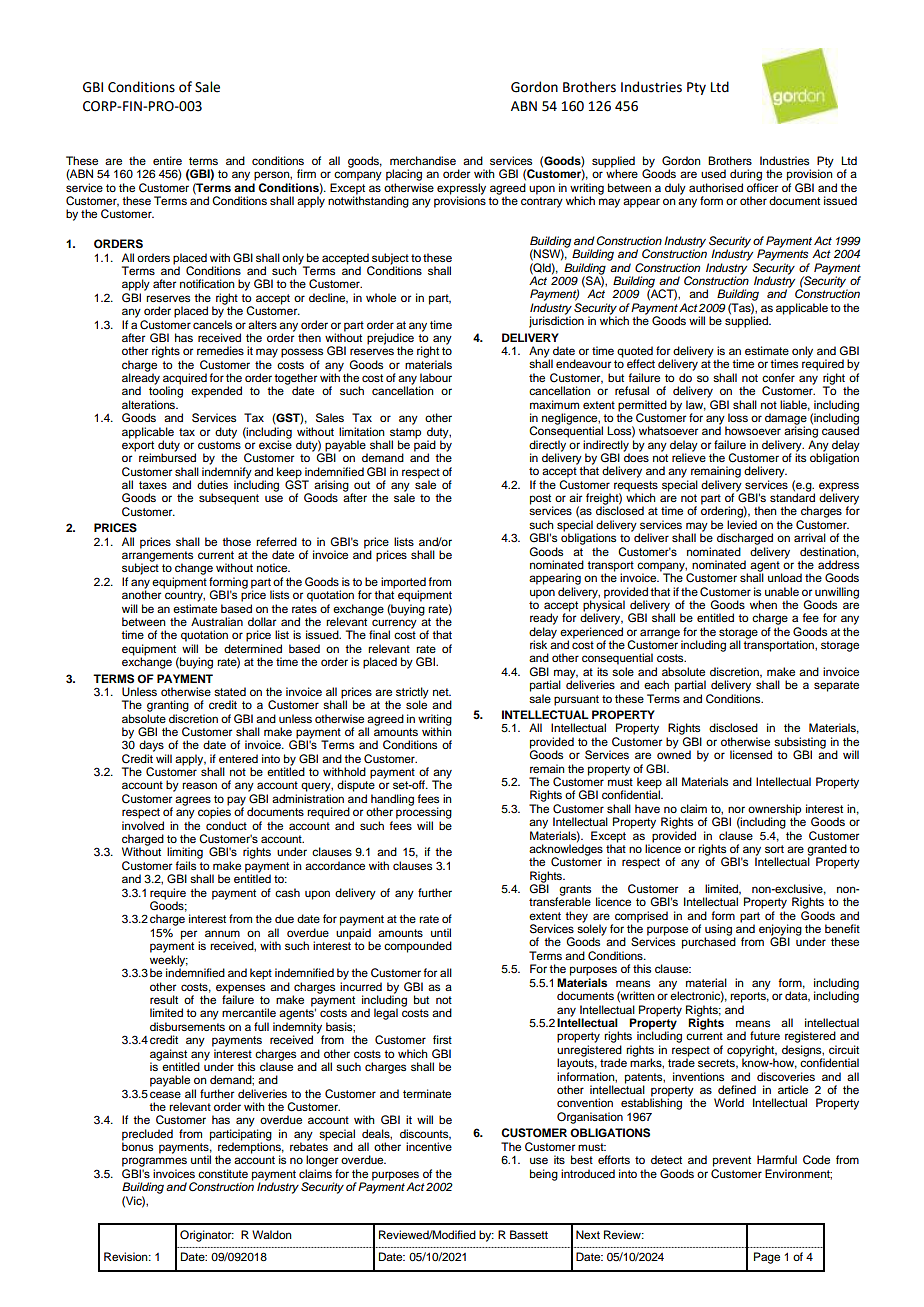  What do you see at coordinates (542, 202) in the document?
I see `contrary` at bounding box center [542, 202].
